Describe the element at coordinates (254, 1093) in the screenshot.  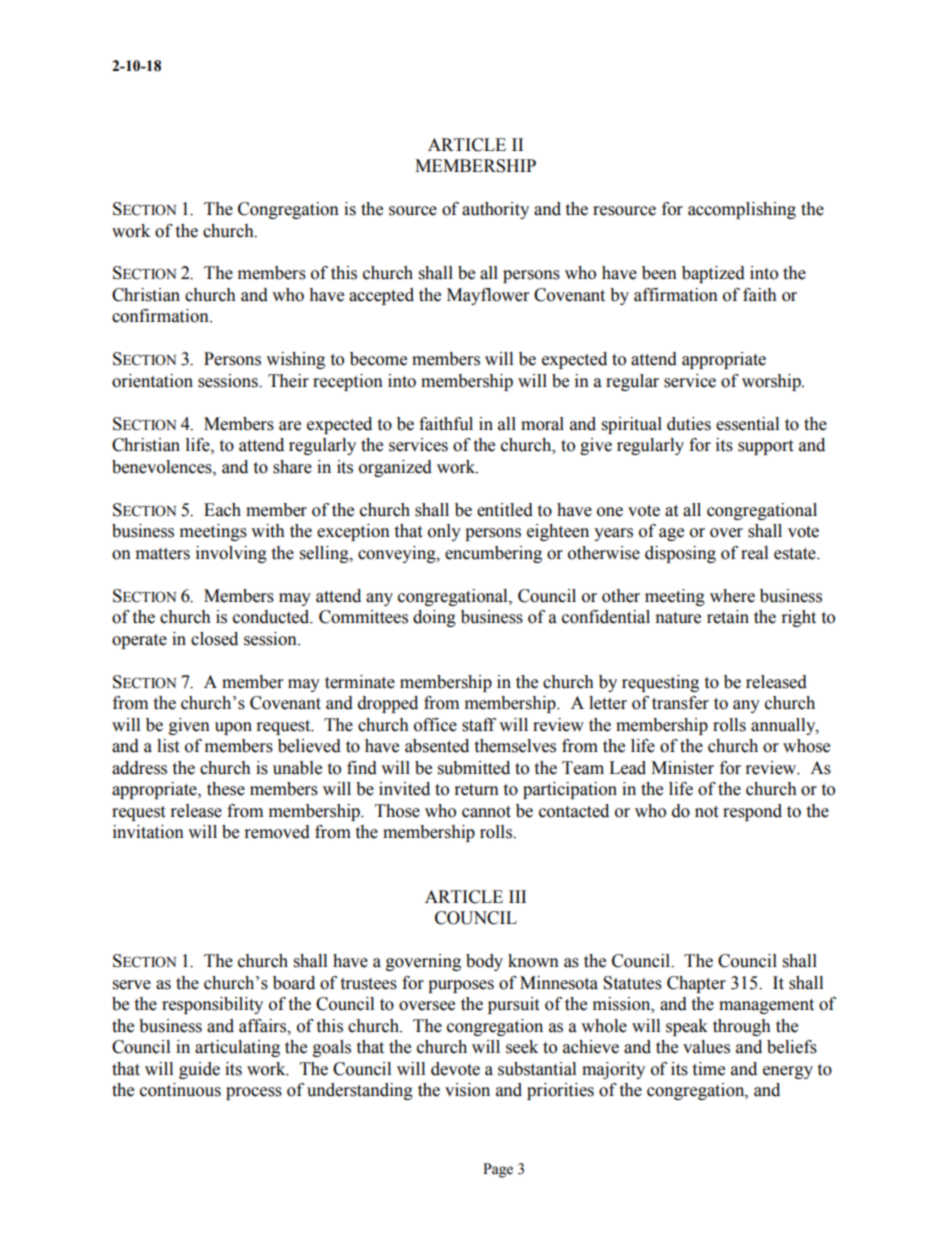
I see `process` at that location.
